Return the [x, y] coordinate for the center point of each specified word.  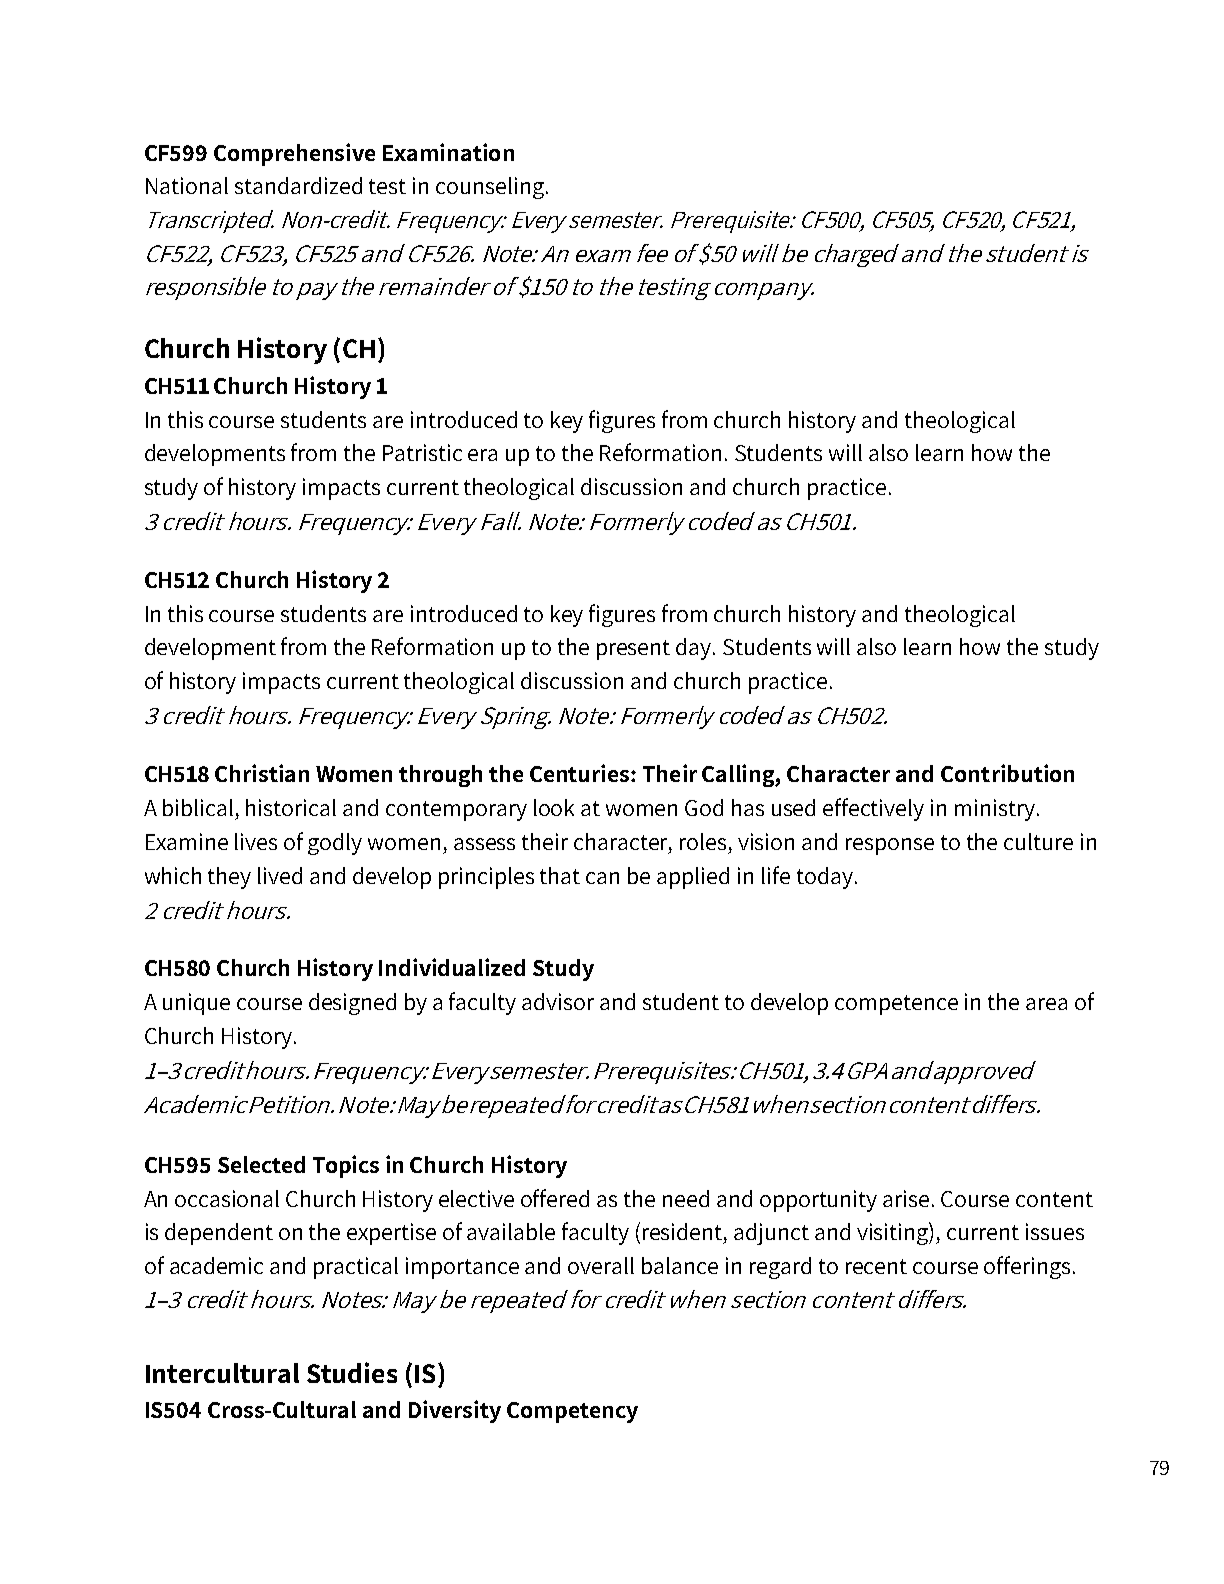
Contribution [1007, 773]
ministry [995, 810]
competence [896, 1005]
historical [291, 807]
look [554, 807]
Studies [352, 1372]
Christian [262, 773]
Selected [261, 1164]
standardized [298, 185]
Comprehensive [294, 154]
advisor [558, 1001]
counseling [490, 188]
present [633, 650]
